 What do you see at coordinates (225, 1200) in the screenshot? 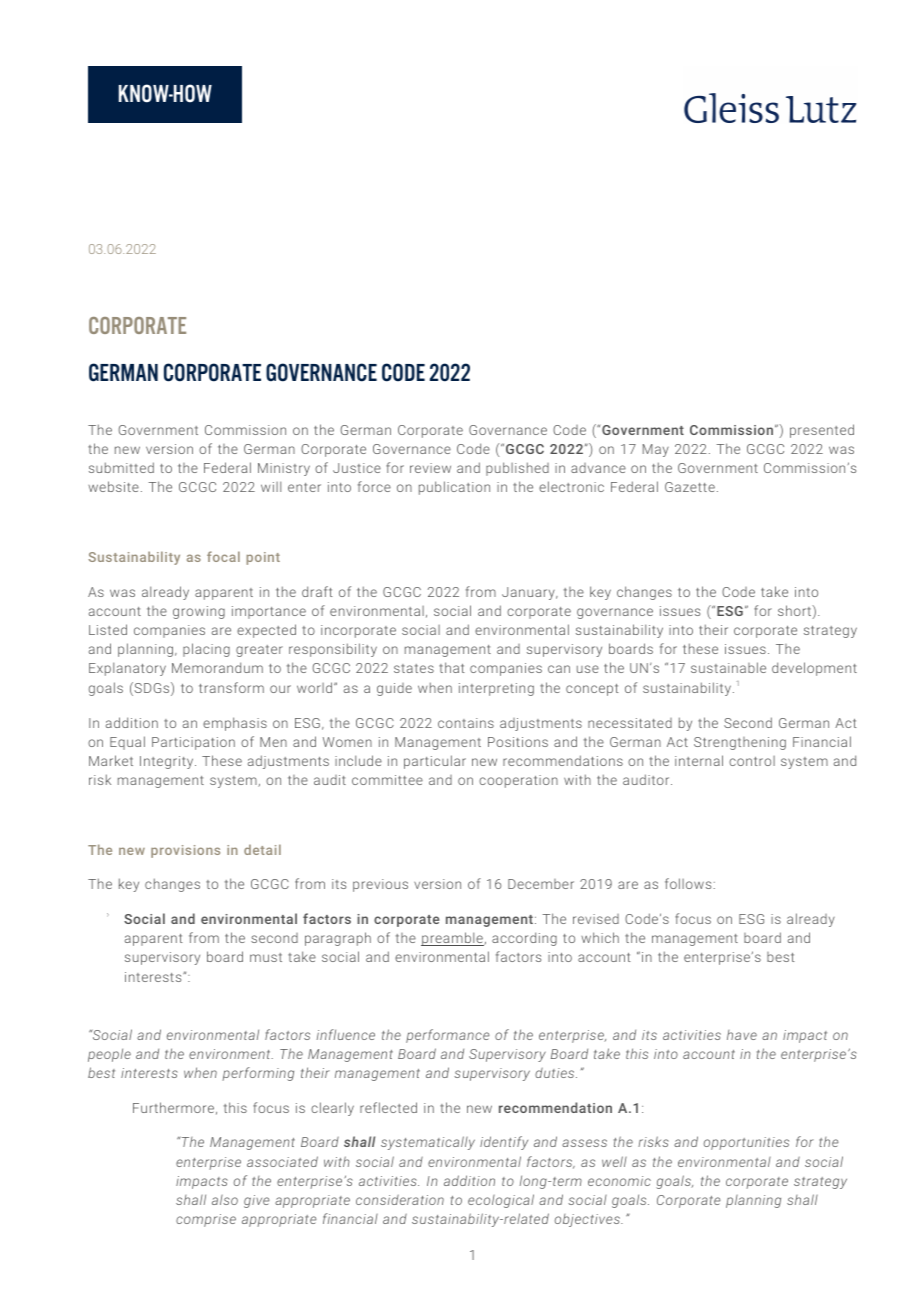
I see `also` at bounding box center [225, 1200].
